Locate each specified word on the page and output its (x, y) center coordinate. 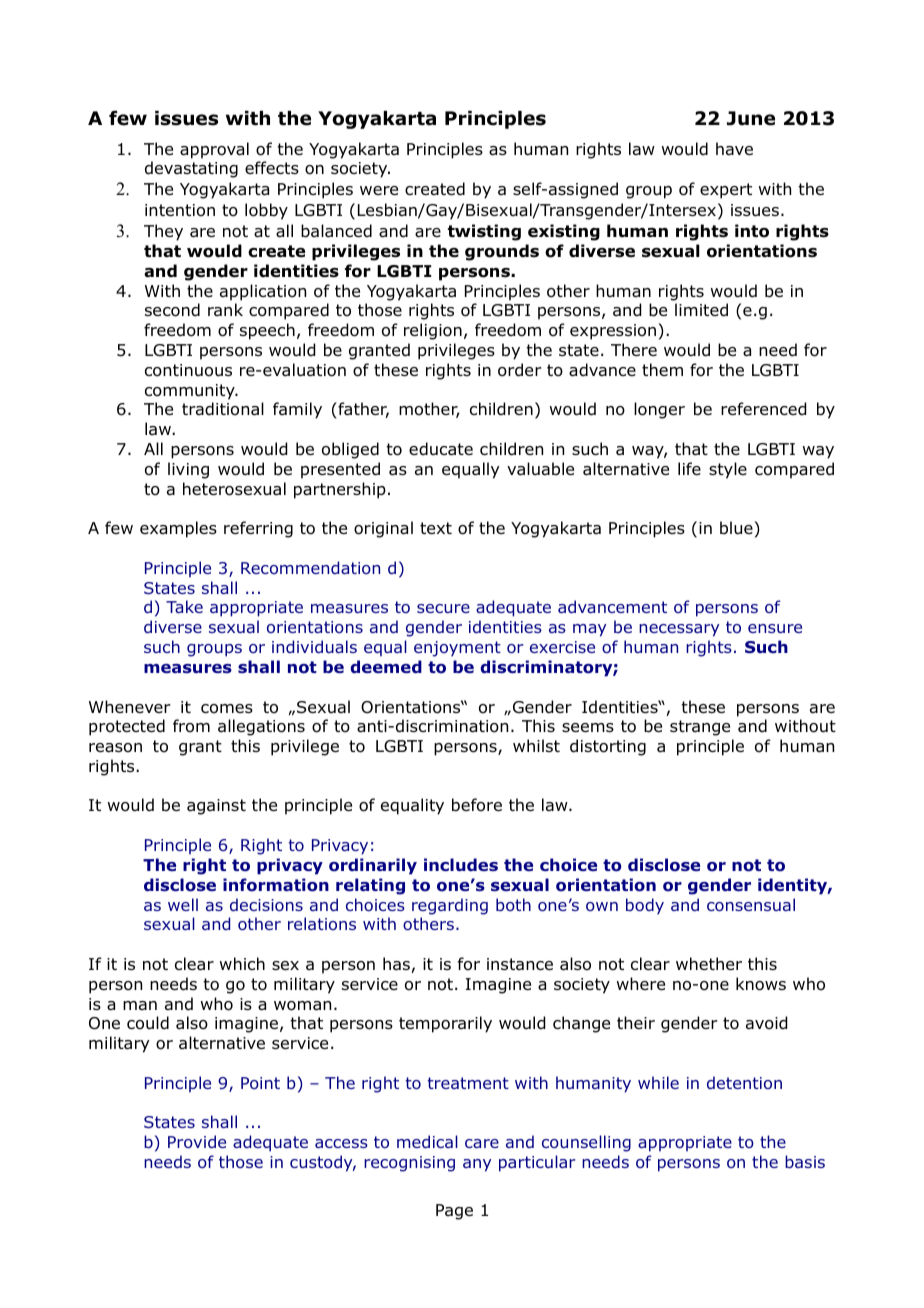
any (477, 1165)
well (183, 904)
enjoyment (457, 649)
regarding (450, 906)
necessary (679, 630)
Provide (197, 1141)
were (379, 190)
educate (441, 449)
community (191, 392)
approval (214, 150)
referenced (763, 409)
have (734, 149)
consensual (751, 905)
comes (227, 709)
